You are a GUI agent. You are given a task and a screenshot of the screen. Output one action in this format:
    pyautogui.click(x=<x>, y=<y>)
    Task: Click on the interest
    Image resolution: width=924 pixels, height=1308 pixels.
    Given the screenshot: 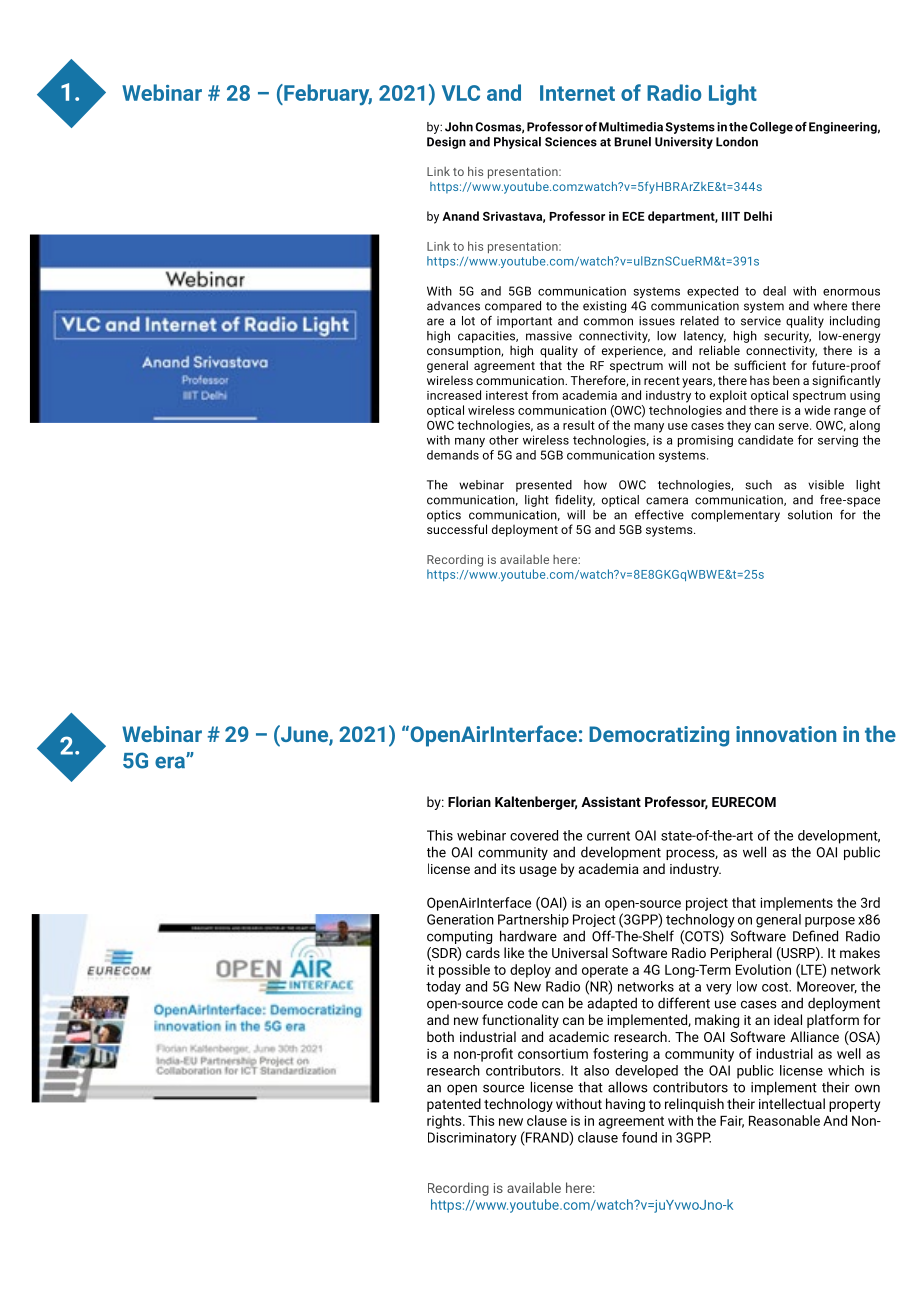 What is the action you would take?
    pyautogui.click(x=507, y=395)
